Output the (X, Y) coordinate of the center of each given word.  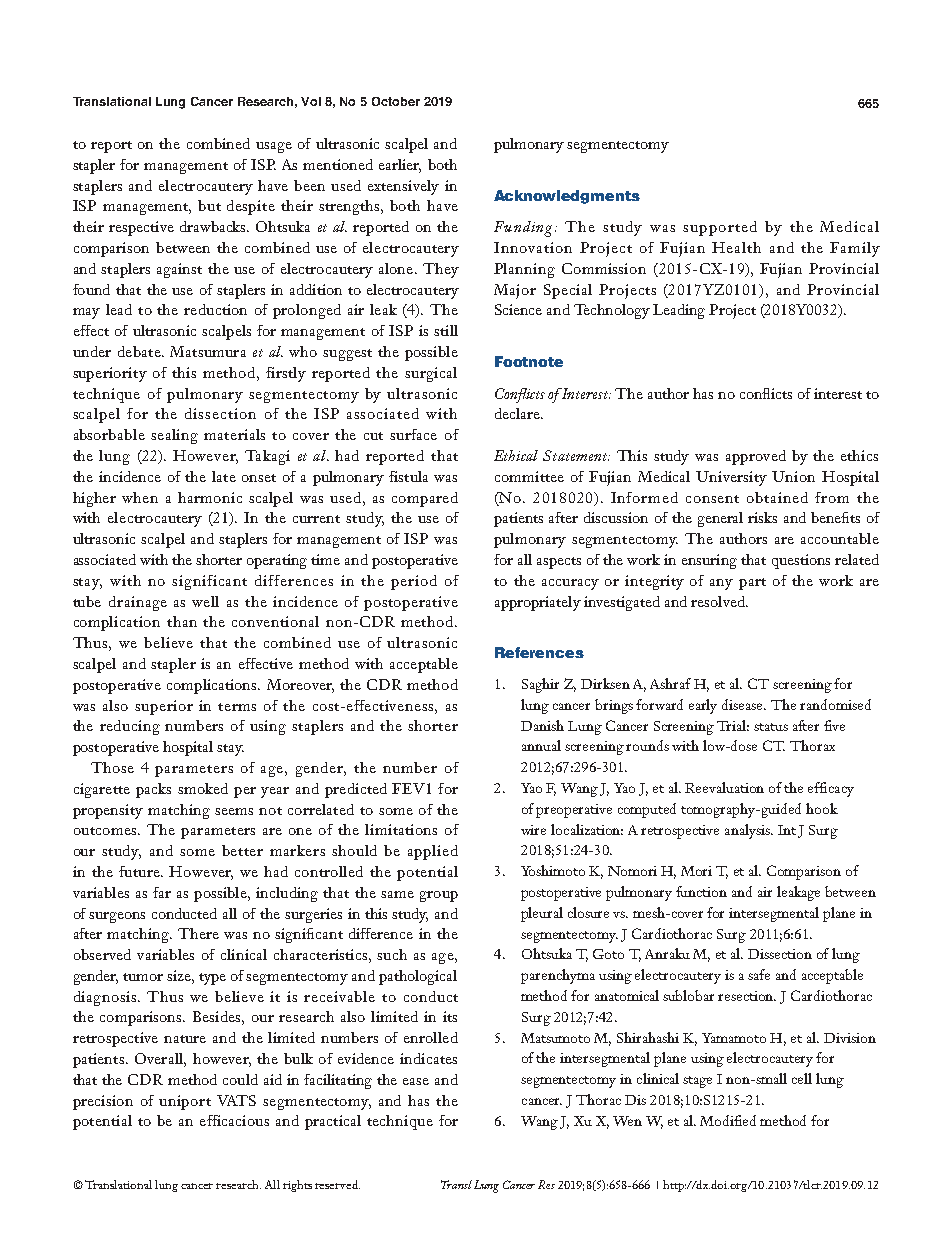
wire (533, 830)
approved (756, 457)
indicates (428, 1058)
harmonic (210, 497)
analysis (749, 831)
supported (720, 228)
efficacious (234, 1120)
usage (274, 147)
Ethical (516, 455)
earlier (400, 166)
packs (153, 790)
